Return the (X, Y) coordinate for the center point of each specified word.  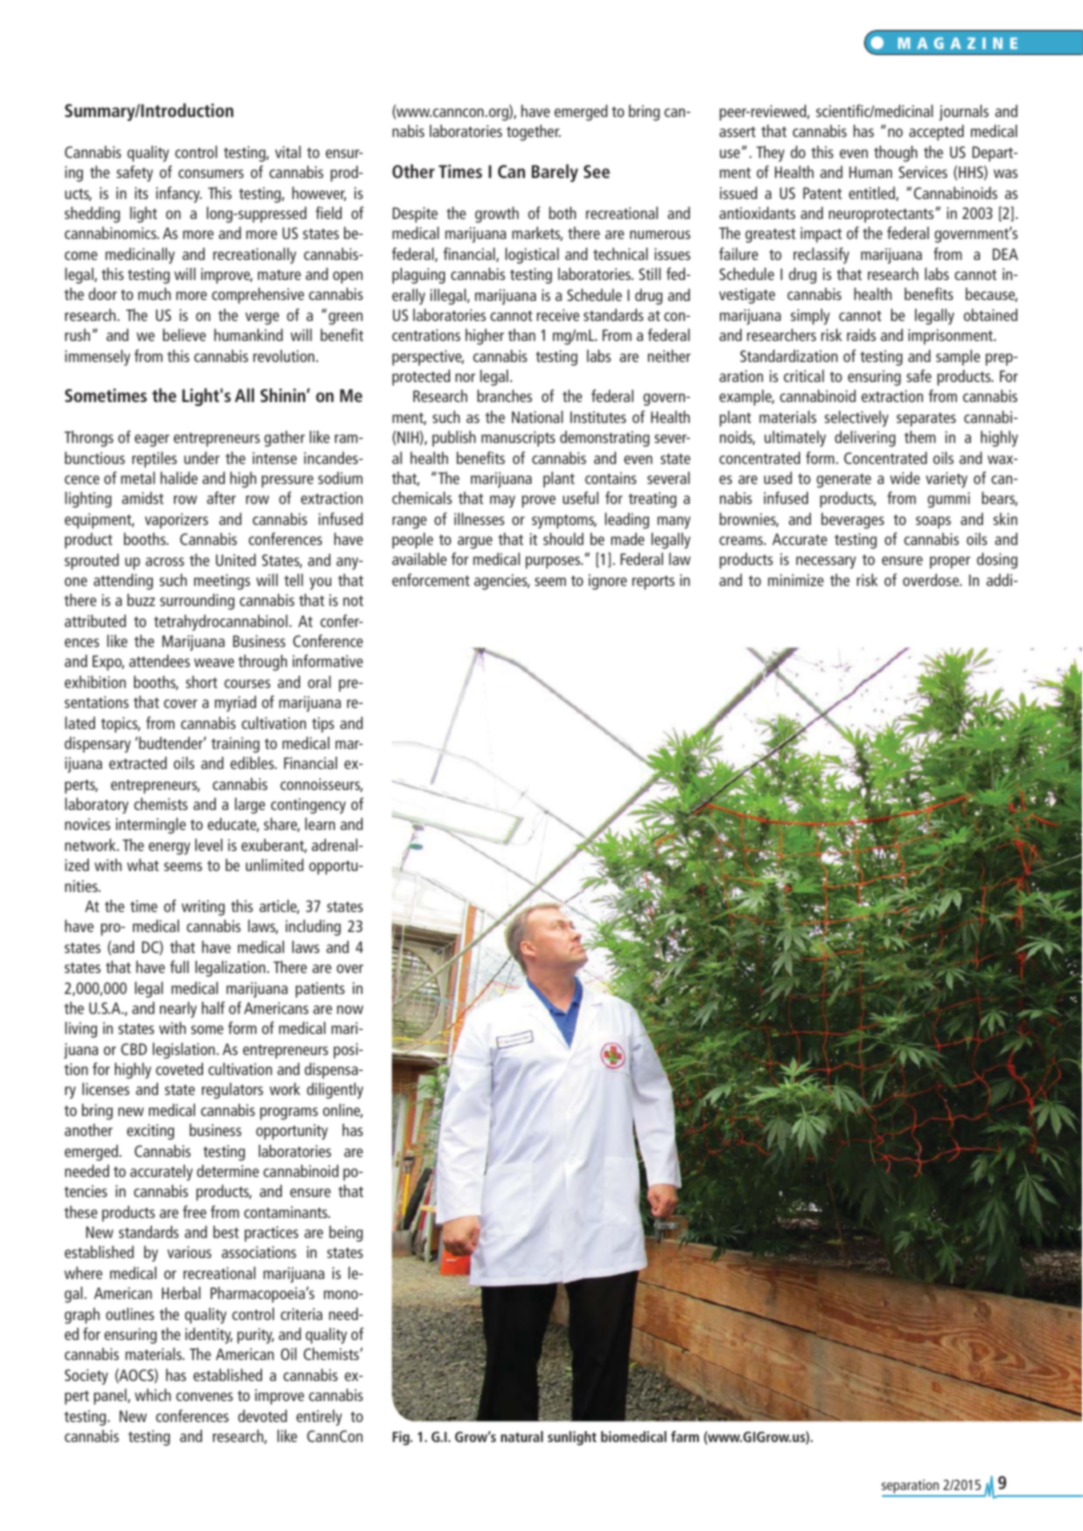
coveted (179, 1068)
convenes (204, 1396)
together (534, 133)
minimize (796, 580)
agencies (502, 582)
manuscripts (518, 439)
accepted (936, 132)
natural (522, 1436)
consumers (211, 173)
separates (926, 419)
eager (152, 440)
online (343, 1111)
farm (685, 1436)
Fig (402, 1438)
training (235, 745)
